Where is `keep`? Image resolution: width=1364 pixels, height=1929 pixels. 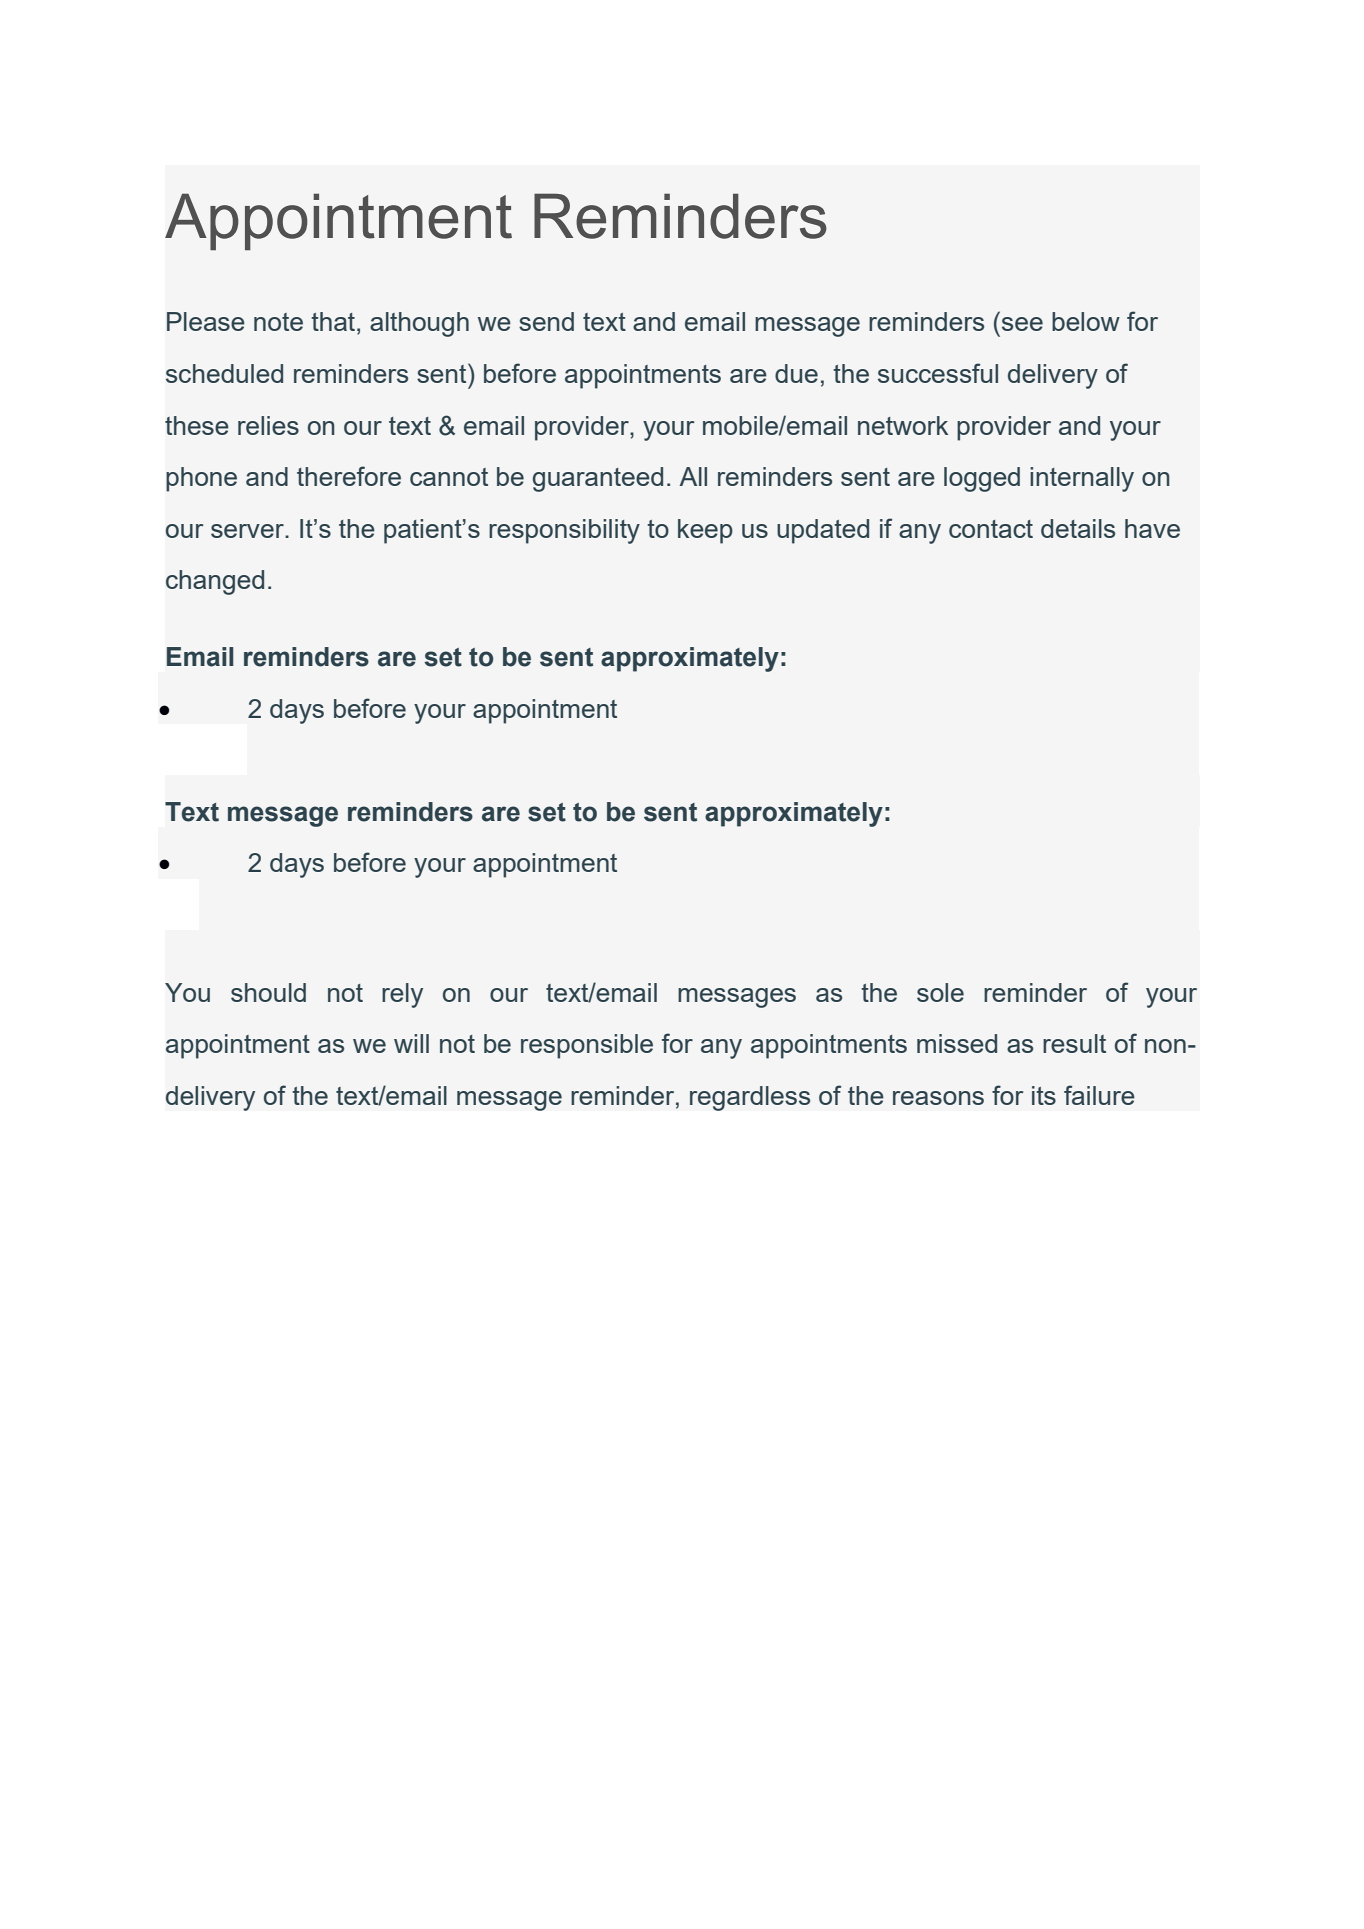
keep is located at coordinates (705, 531).
